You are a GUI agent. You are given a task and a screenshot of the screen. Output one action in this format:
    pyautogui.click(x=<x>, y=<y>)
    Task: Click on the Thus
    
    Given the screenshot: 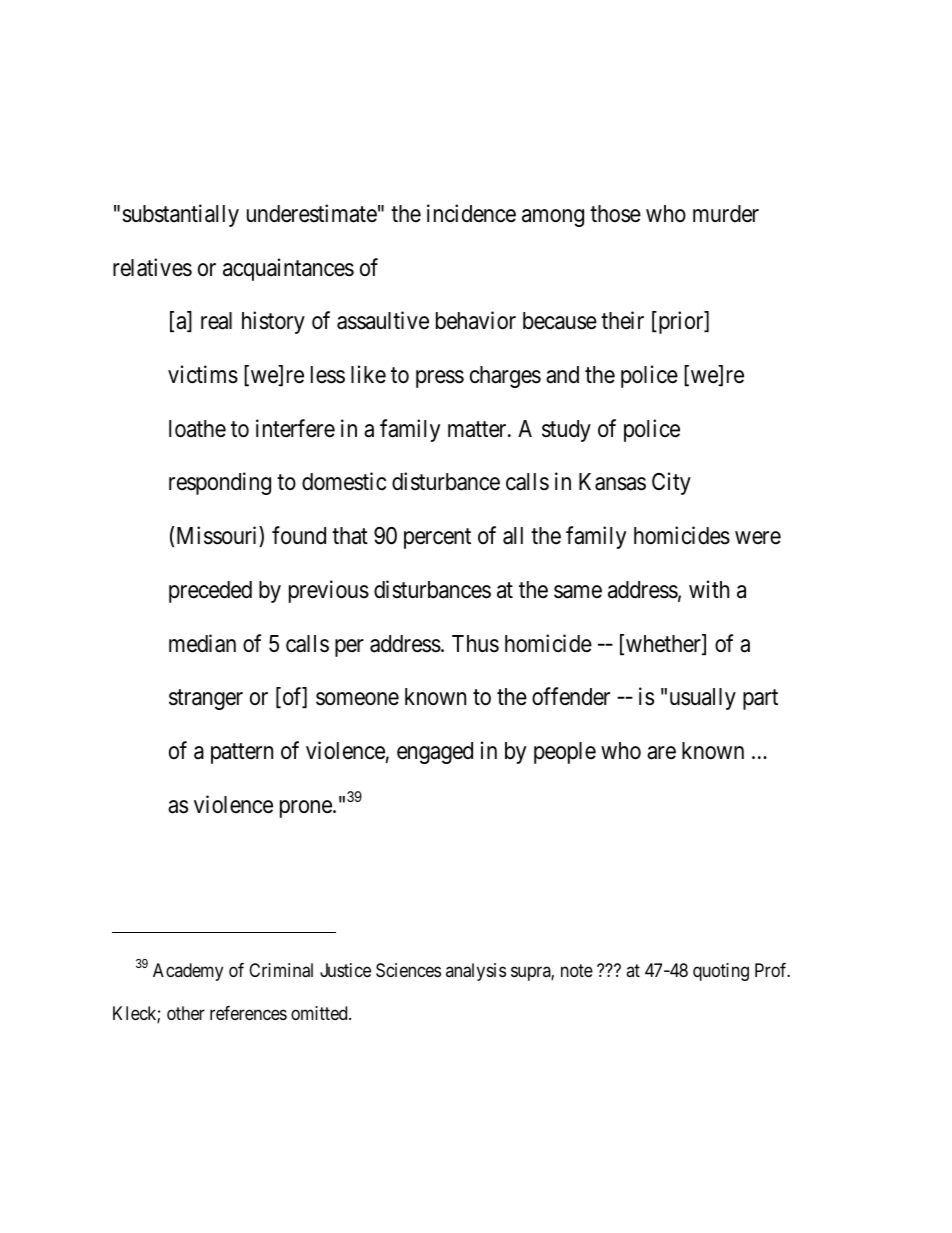 What is the action you would take?
    pyautogui.click(x=475, y=644)
